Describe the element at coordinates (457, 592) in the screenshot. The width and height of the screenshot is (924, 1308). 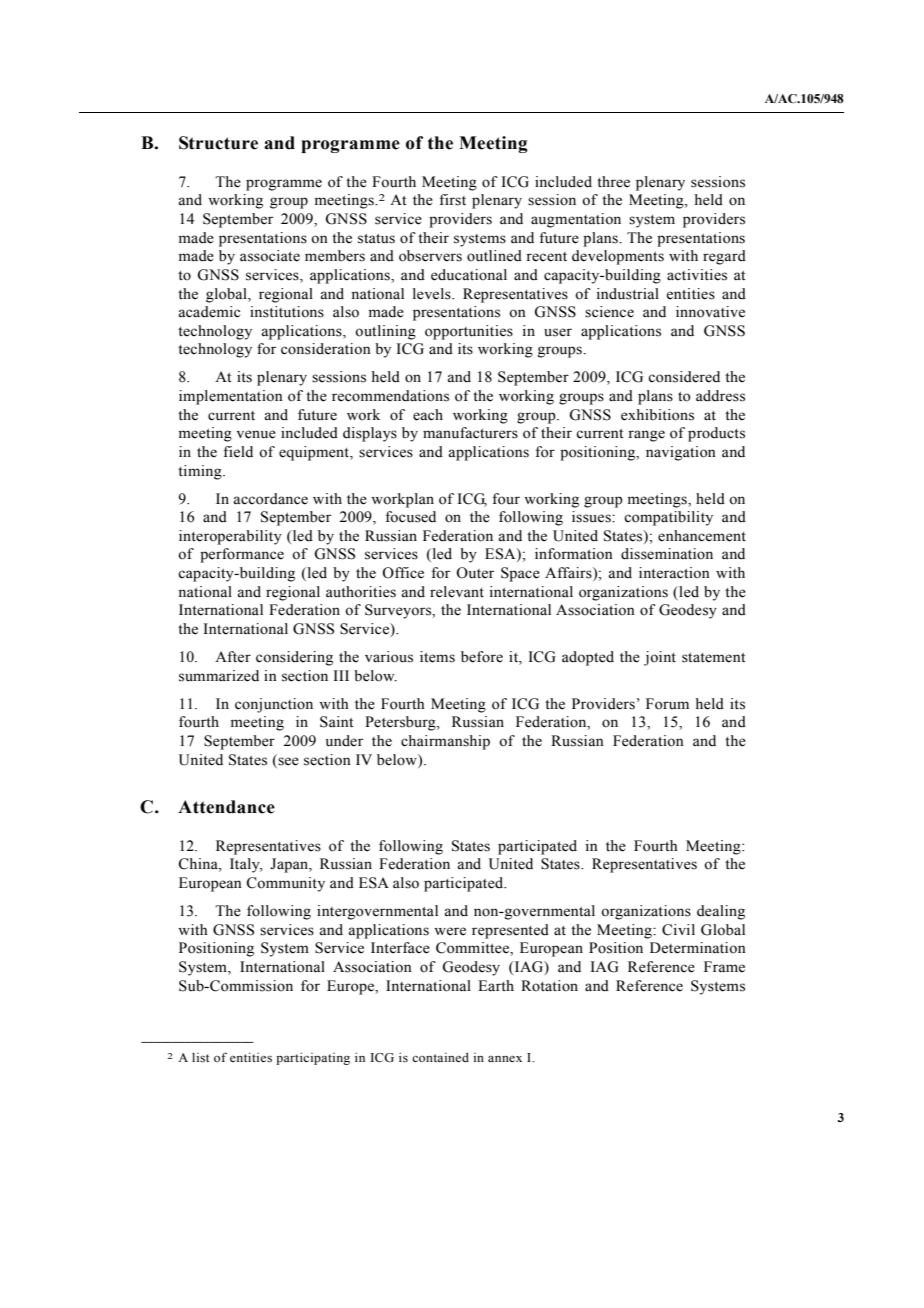
I see `relevant` at that location.
